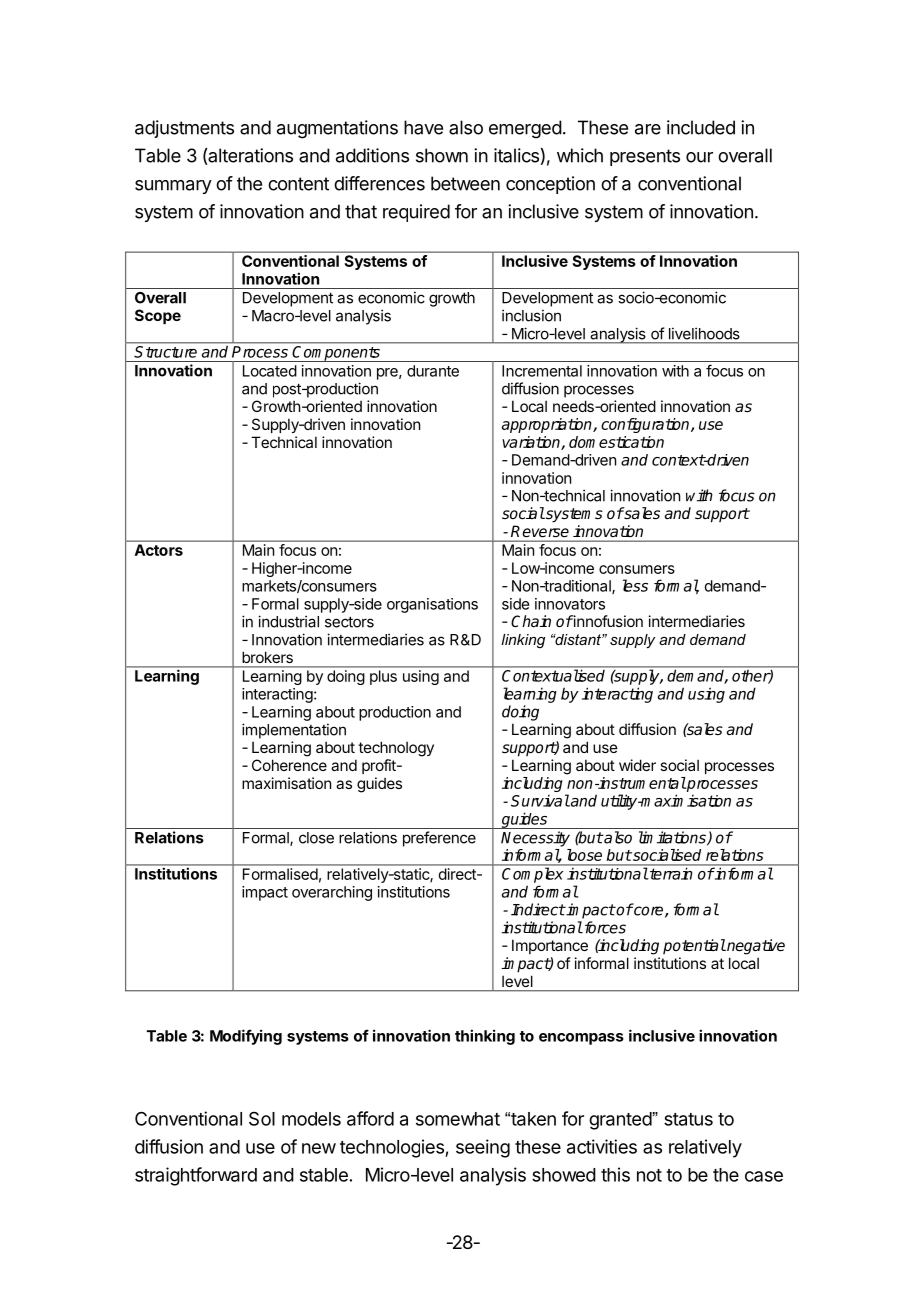 The width and height of the screenshot is (924, 1308). What do you see at coordinates (699, 157) in the screenshot?
I see `our` at bounding box center [699, 157].
